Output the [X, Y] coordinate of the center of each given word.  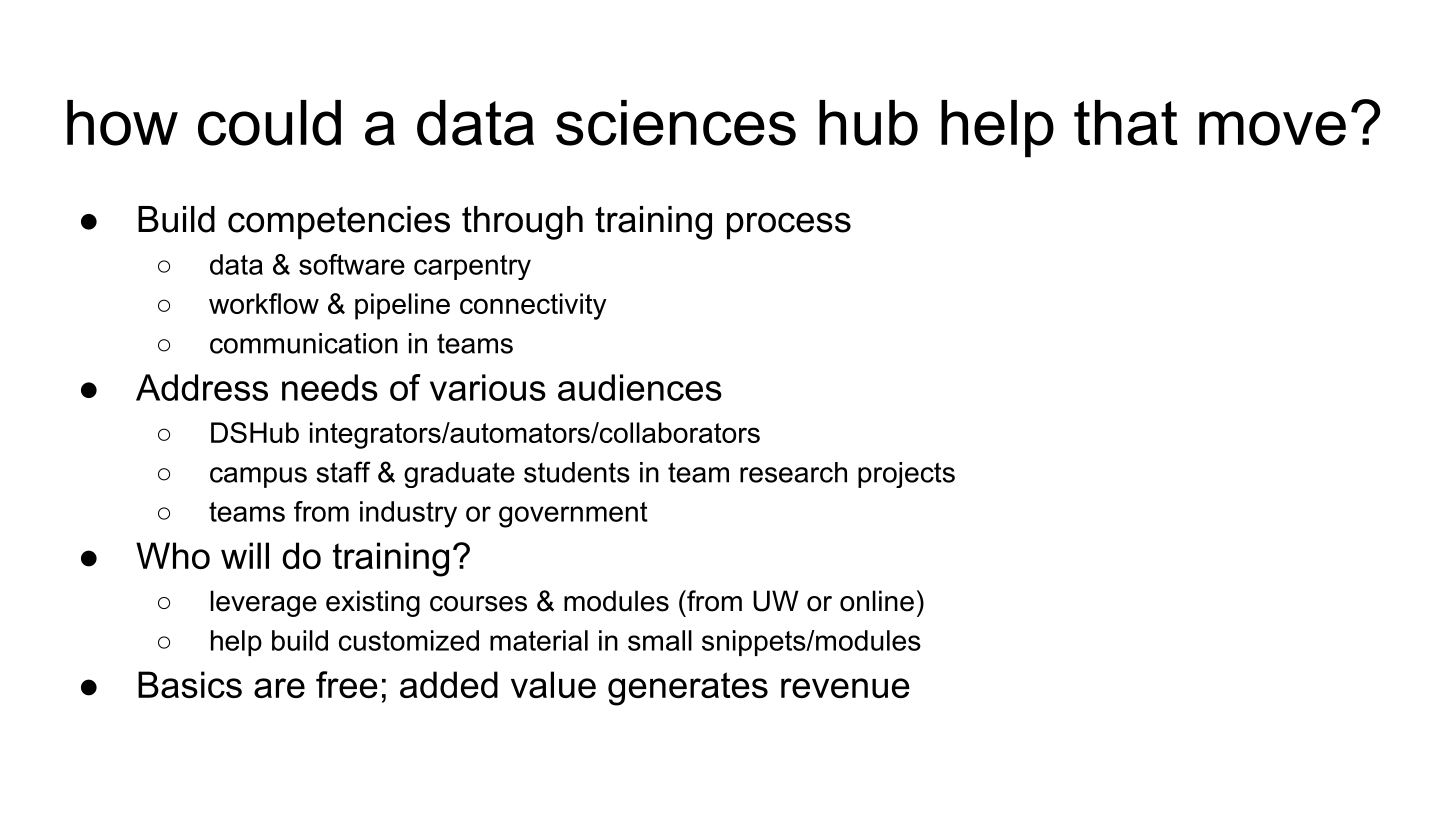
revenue [845, 688]
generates [688, 689]
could [269, 123]
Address [202, 387]
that [1126, 123]
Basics [190, 684]
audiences [640, 387]
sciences [676, 123]
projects [906, 475]
